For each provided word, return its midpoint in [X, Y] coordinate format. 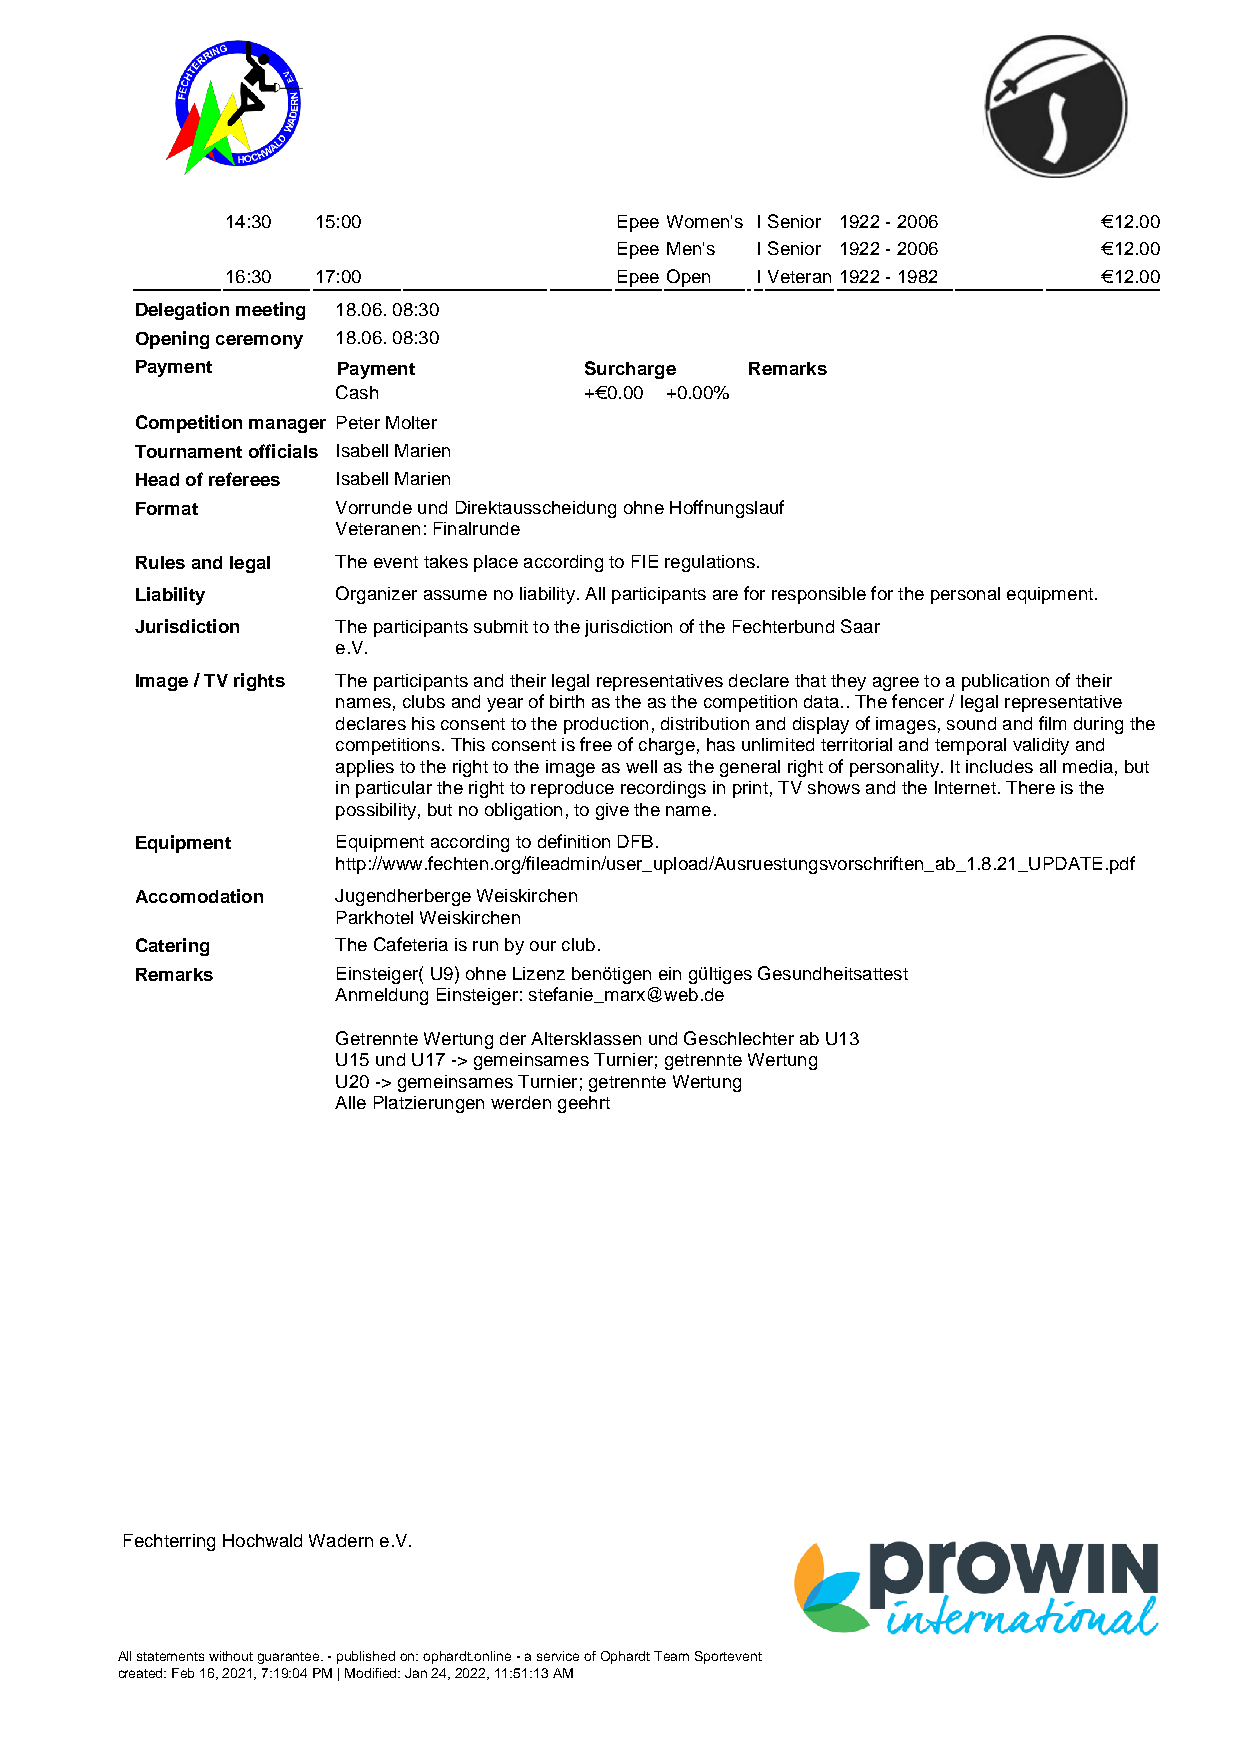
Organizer [376, 595]
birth [567, 701]
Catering [172, 947]
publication [1005, 682]
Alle [350, 1102]
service [558, 1656]
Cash [357, 392]
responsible [819, 595]
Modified [372, 1673]
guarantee [290, 1658]
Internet [965, 787]
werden [521, 1102]
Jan [416, 1673]
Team [671, 1656]
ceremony [259, 342]
